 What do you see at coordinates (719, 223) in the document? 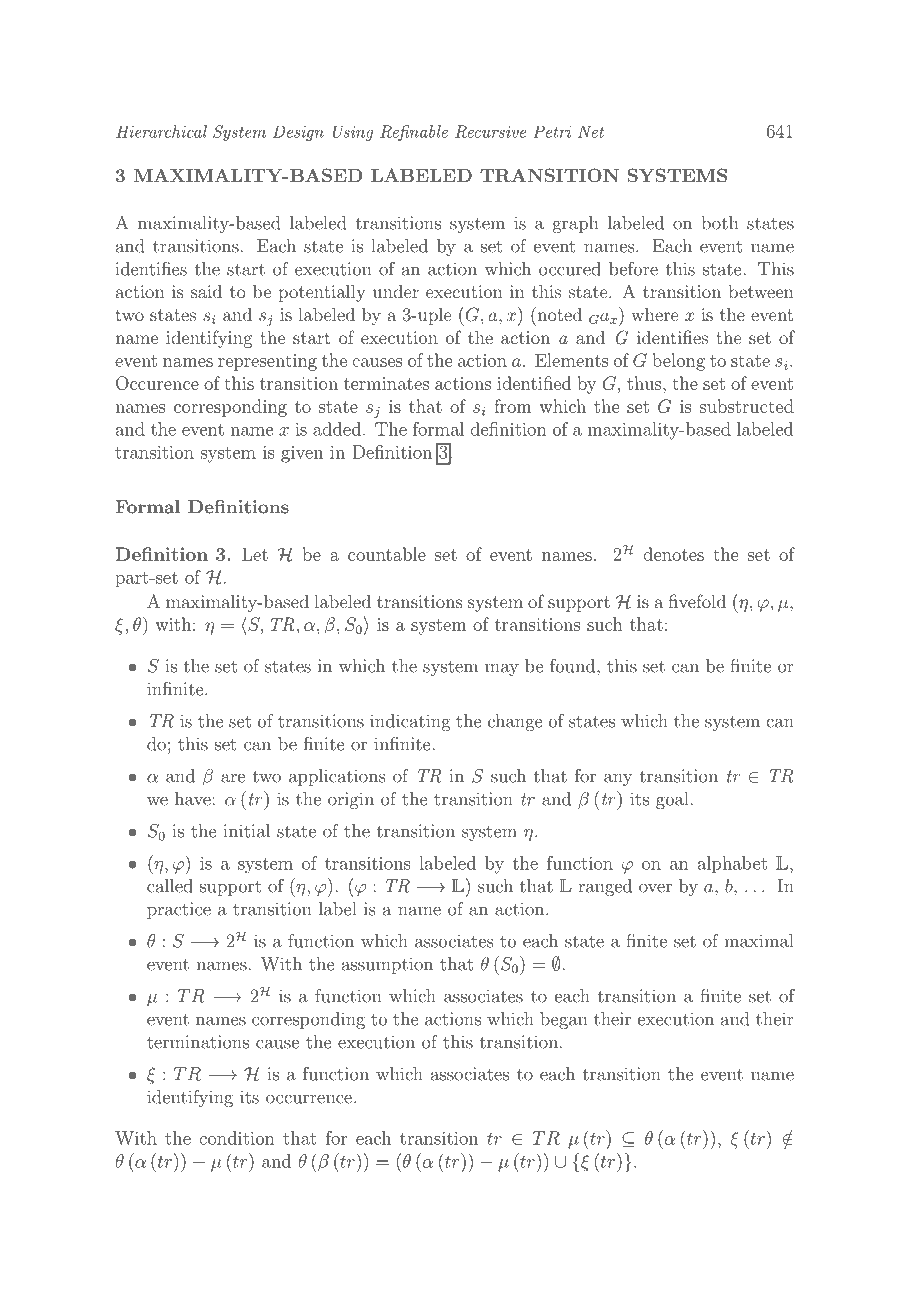
I see `both` at bounding box center [719, 223].
